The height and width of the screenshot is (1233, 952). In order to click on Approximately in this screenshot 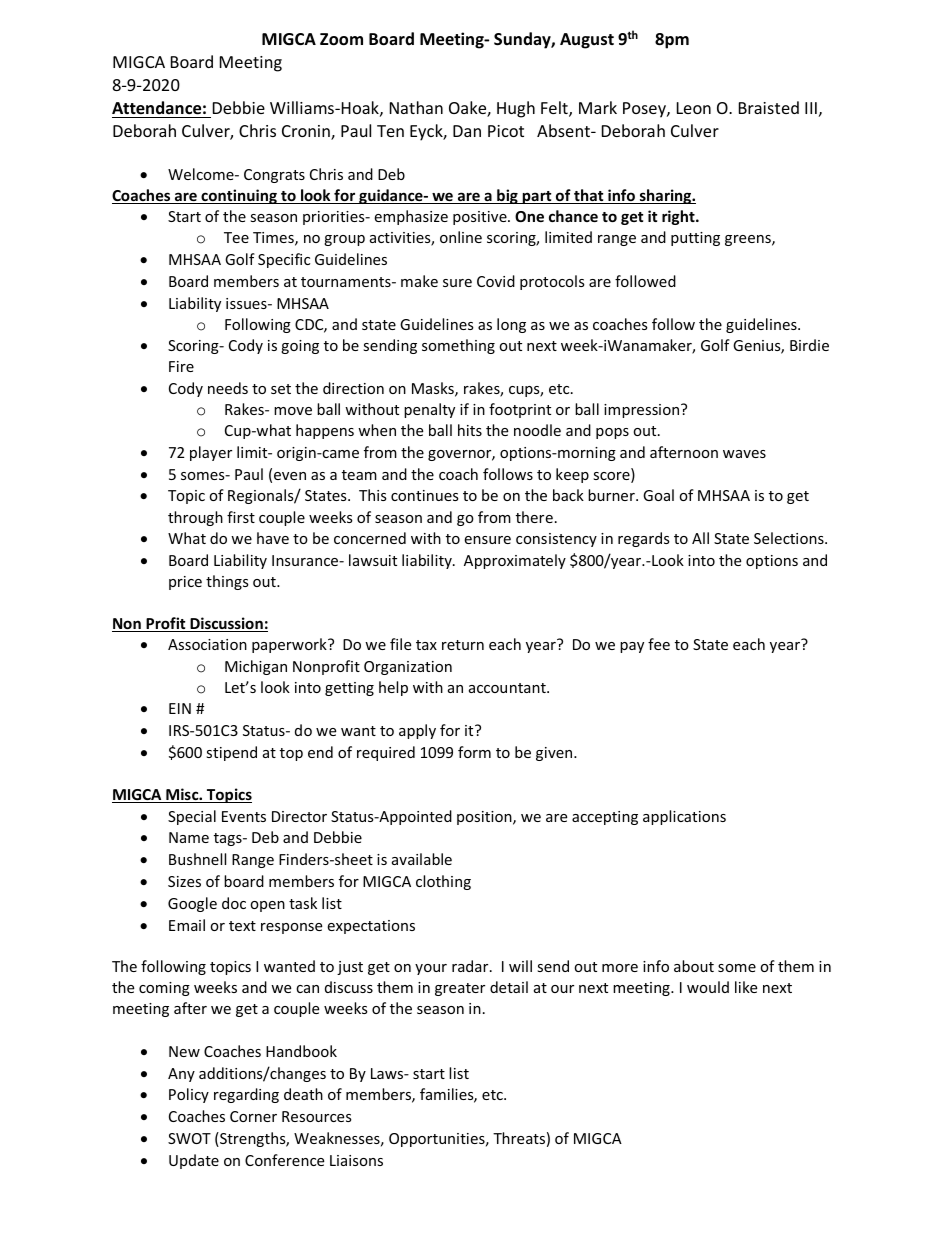, I will do `click(515, 561)`.
